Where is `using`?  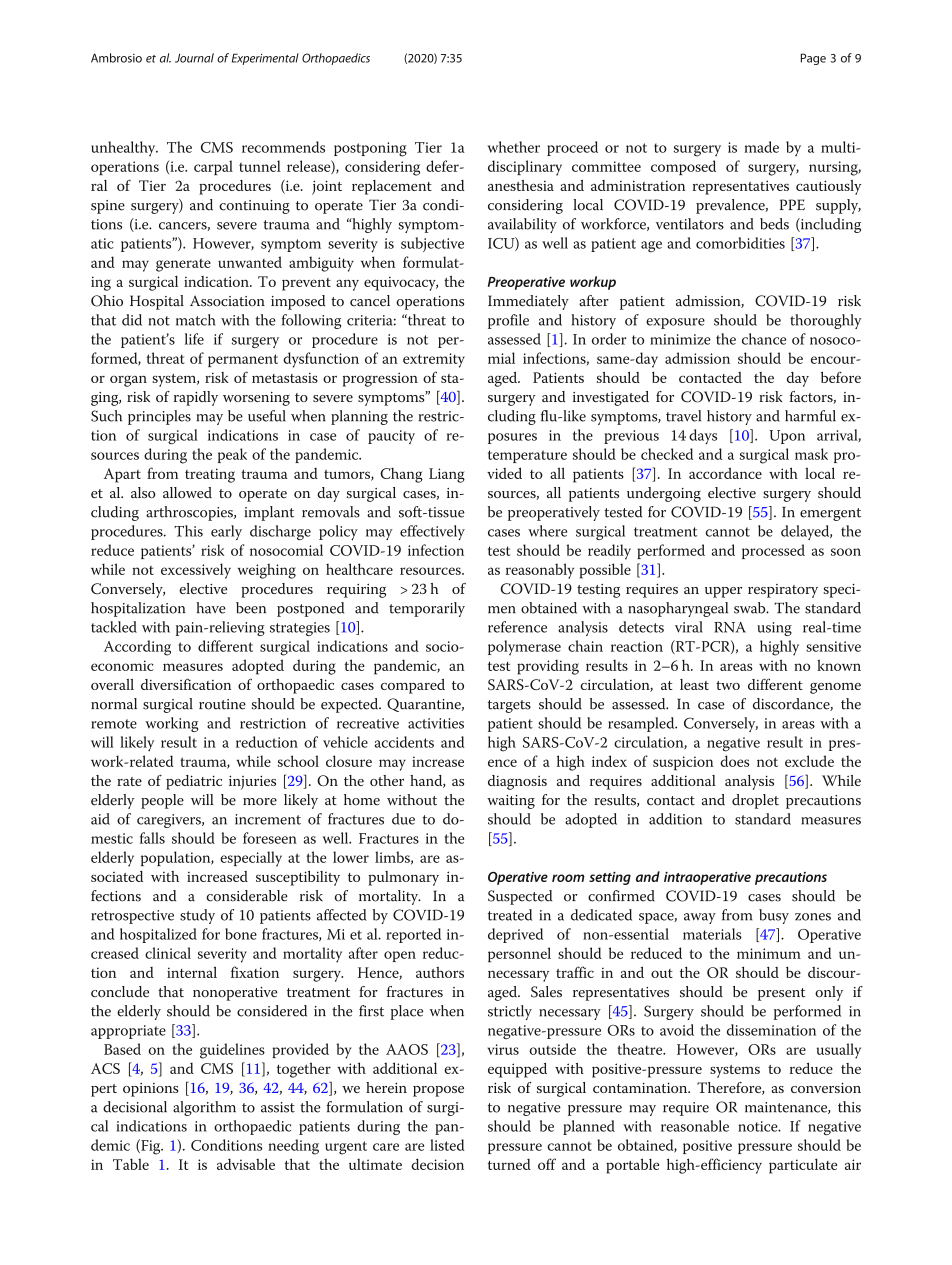
using is located at coordinates (774, 629).
